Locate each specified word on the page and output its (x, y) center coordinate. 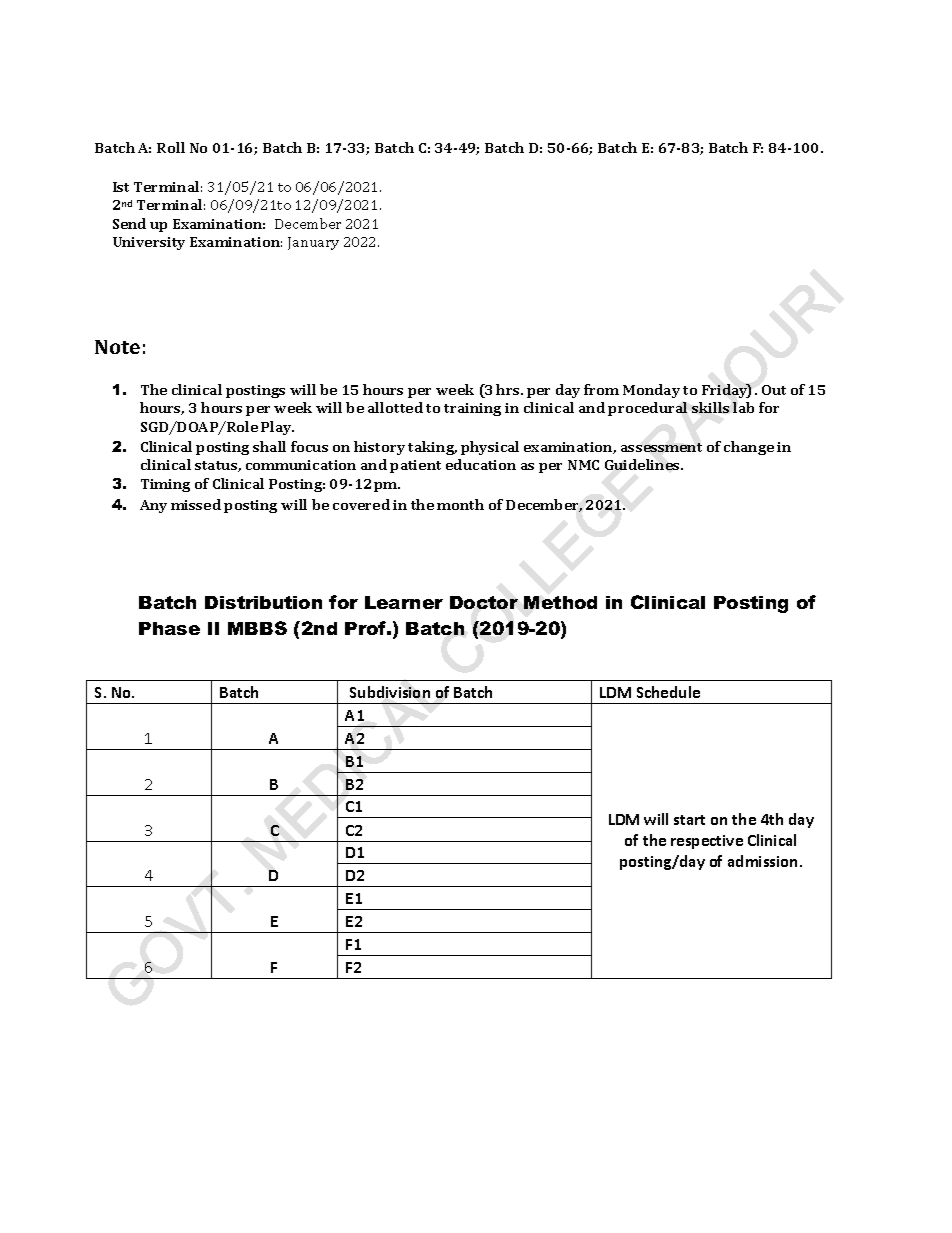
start (689, 820)
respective (707, 842)
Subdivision (390, 692)
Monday (651, 391)
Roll (171, 147)
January (313, 243)
